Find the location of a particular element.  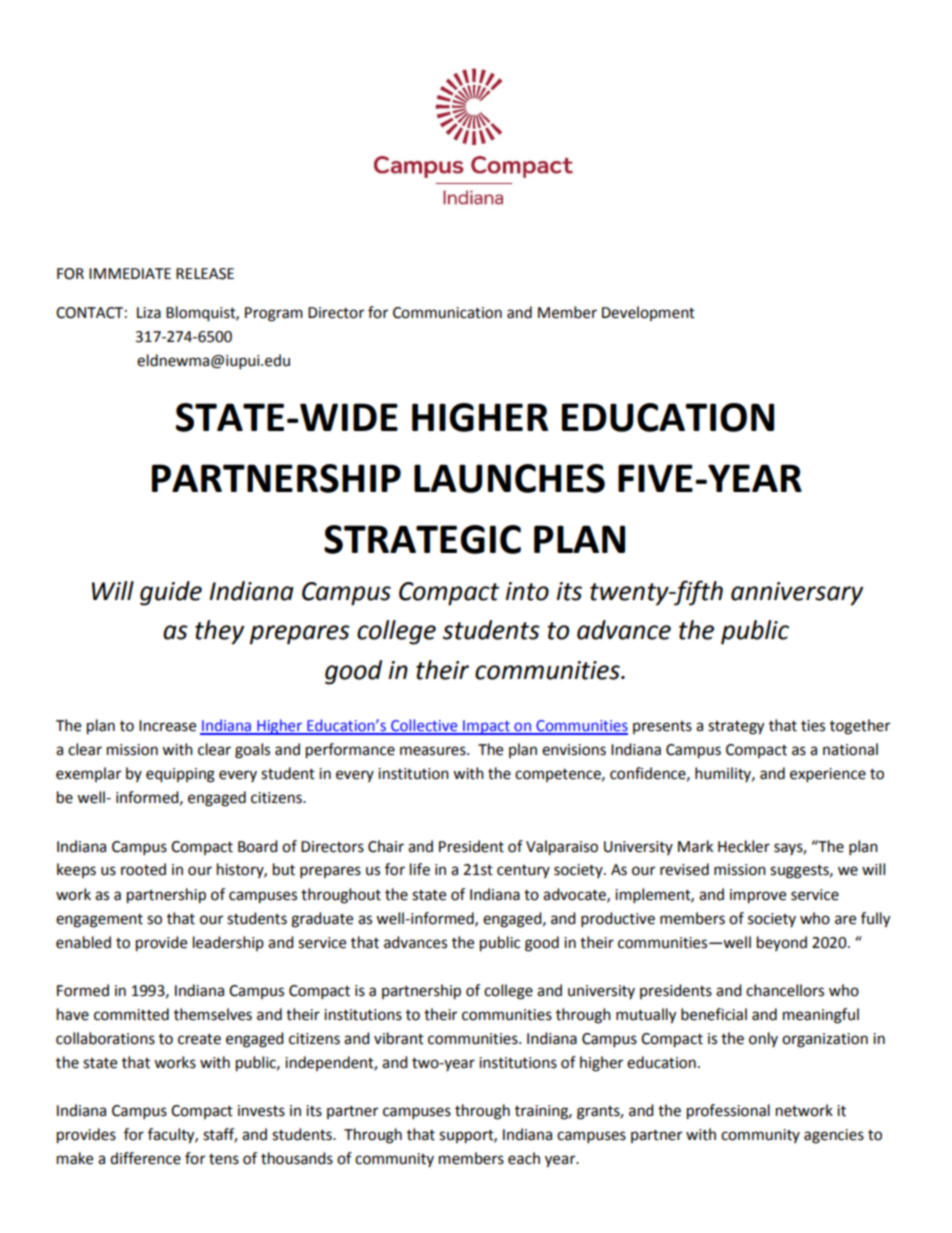

century is located at coordinates (523, 871).
